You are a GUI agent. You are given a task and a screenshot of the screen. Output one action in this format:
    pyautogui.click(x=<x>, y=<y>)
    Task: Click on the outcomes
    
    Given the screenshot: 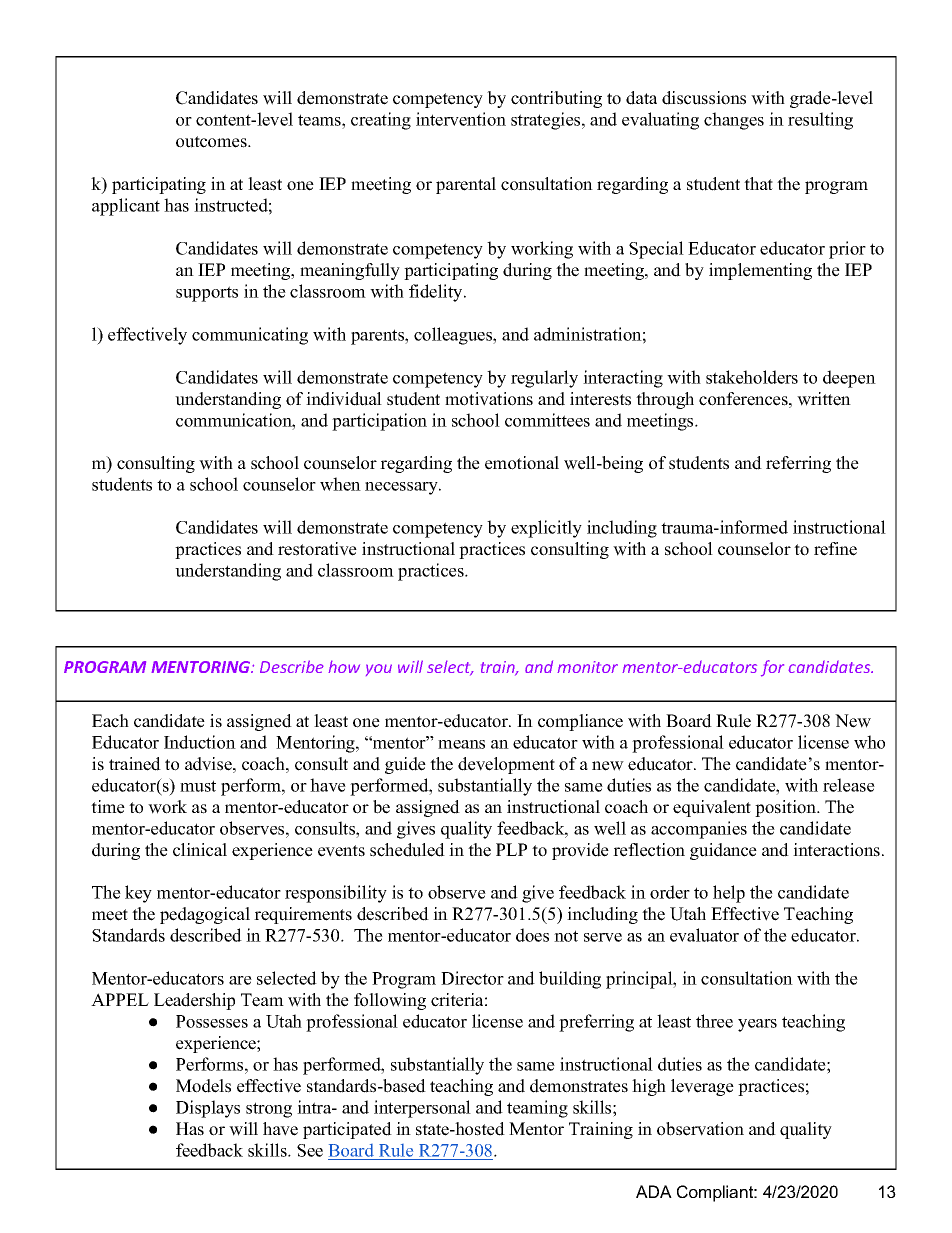 What is the action you would take?
    pyautogui.click(x=212, y=142)
